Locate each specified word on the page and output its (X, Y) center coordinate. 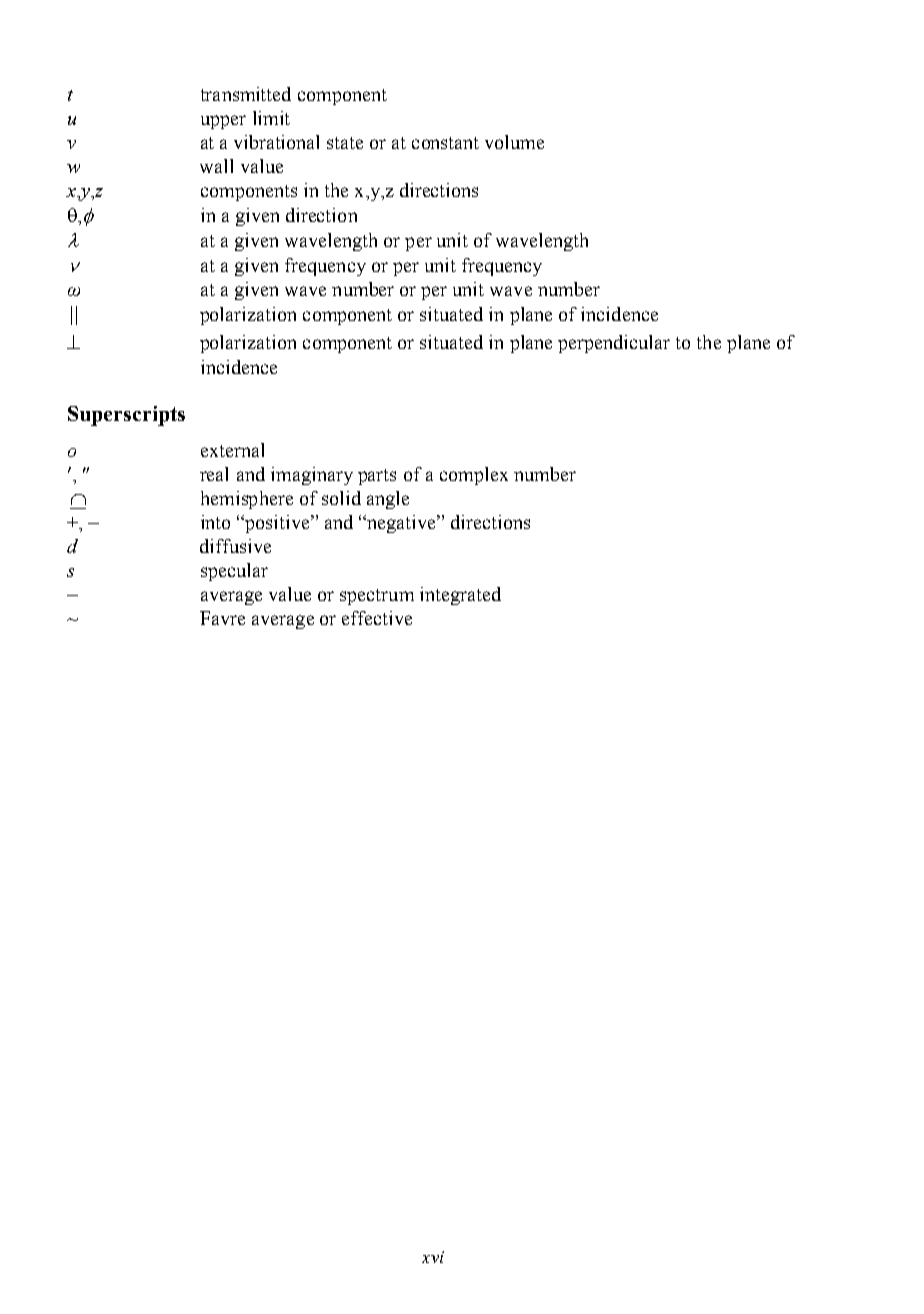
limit (271, 118)
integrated (460, 596)
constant (445, 143)
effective (377, 618)
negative (403, 524)
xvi (433, 1257)
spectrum (377, 597)
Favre (222, 618)
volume (514, 142)
